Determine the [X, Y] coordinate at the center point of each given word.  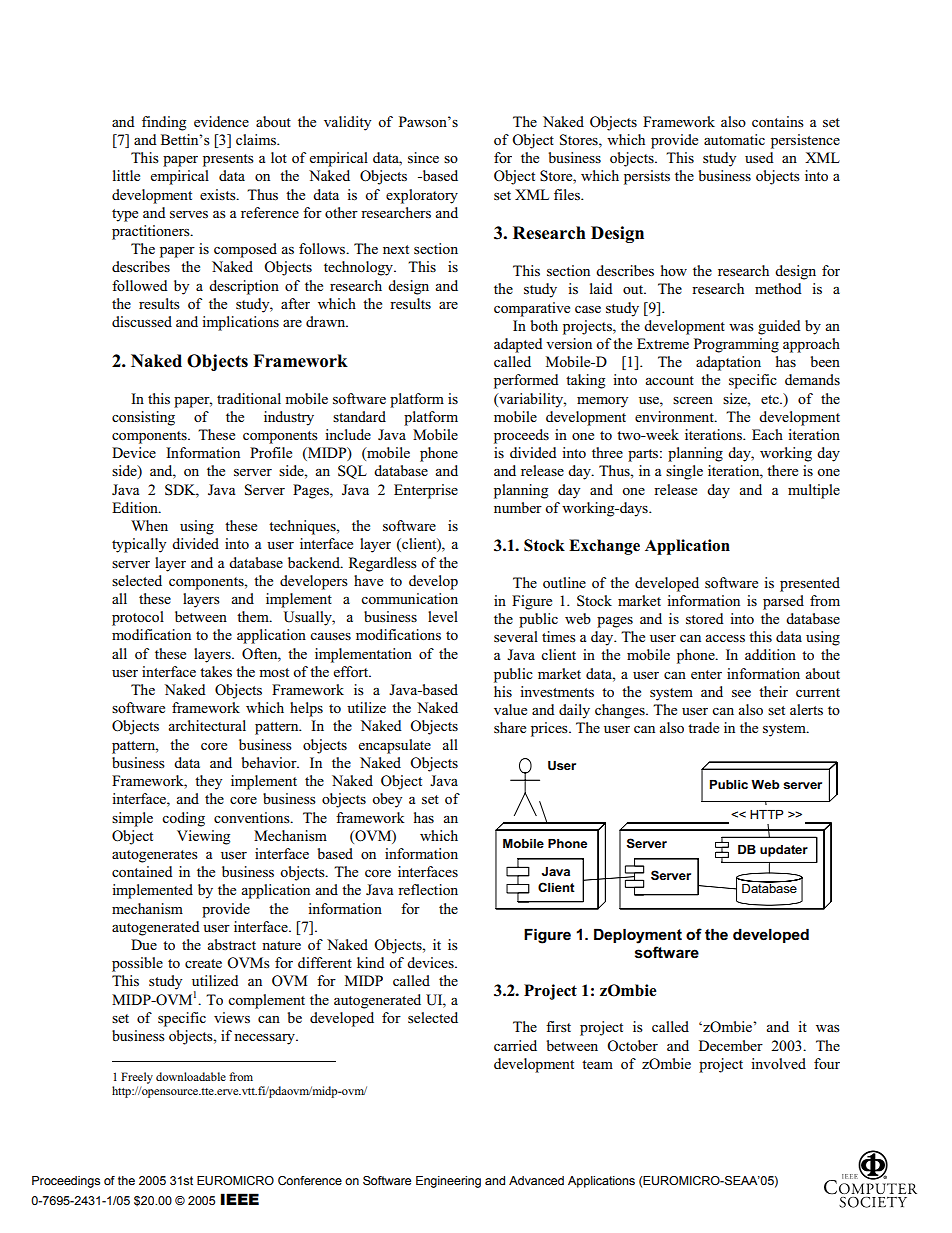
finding [164, 123]
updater [784, 851]
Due [144, 944]
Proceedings [66, 1182]
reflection [428, 889]
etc [771, 399]
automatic [734, 139]
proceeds [521, 436]
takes [216, 671]
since [423, 157]
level [443, 616]
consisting [143, 418]
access [725, 638]
